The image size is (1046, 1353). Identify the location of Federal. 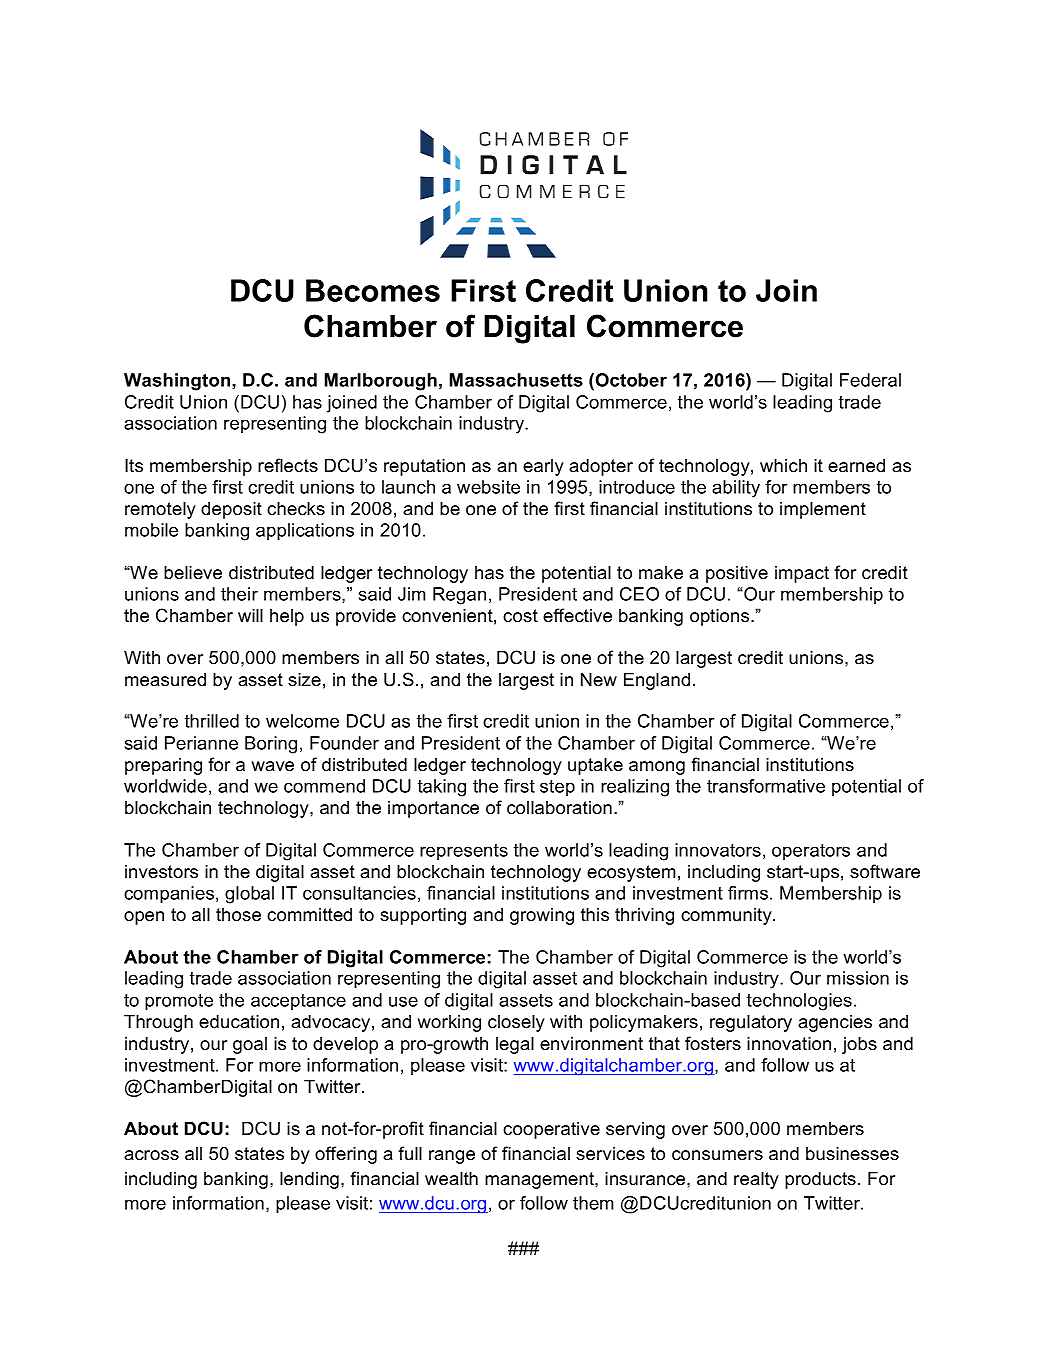
(870, 380).
